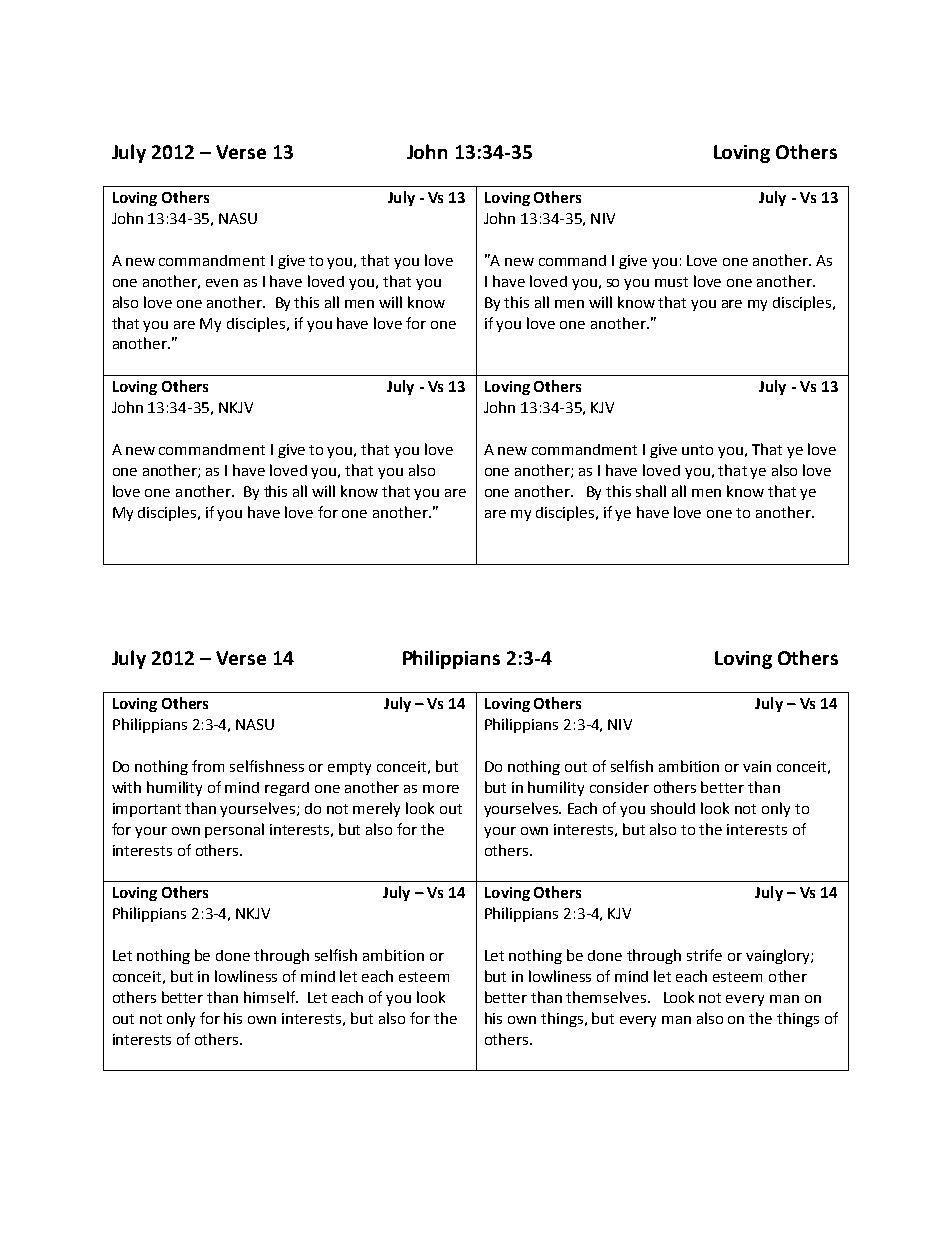 The image size is (952, 1233). What do you see at coordinates (697, 450) in the screenshot?
I see `unto` at bounding box center [697, 450].
